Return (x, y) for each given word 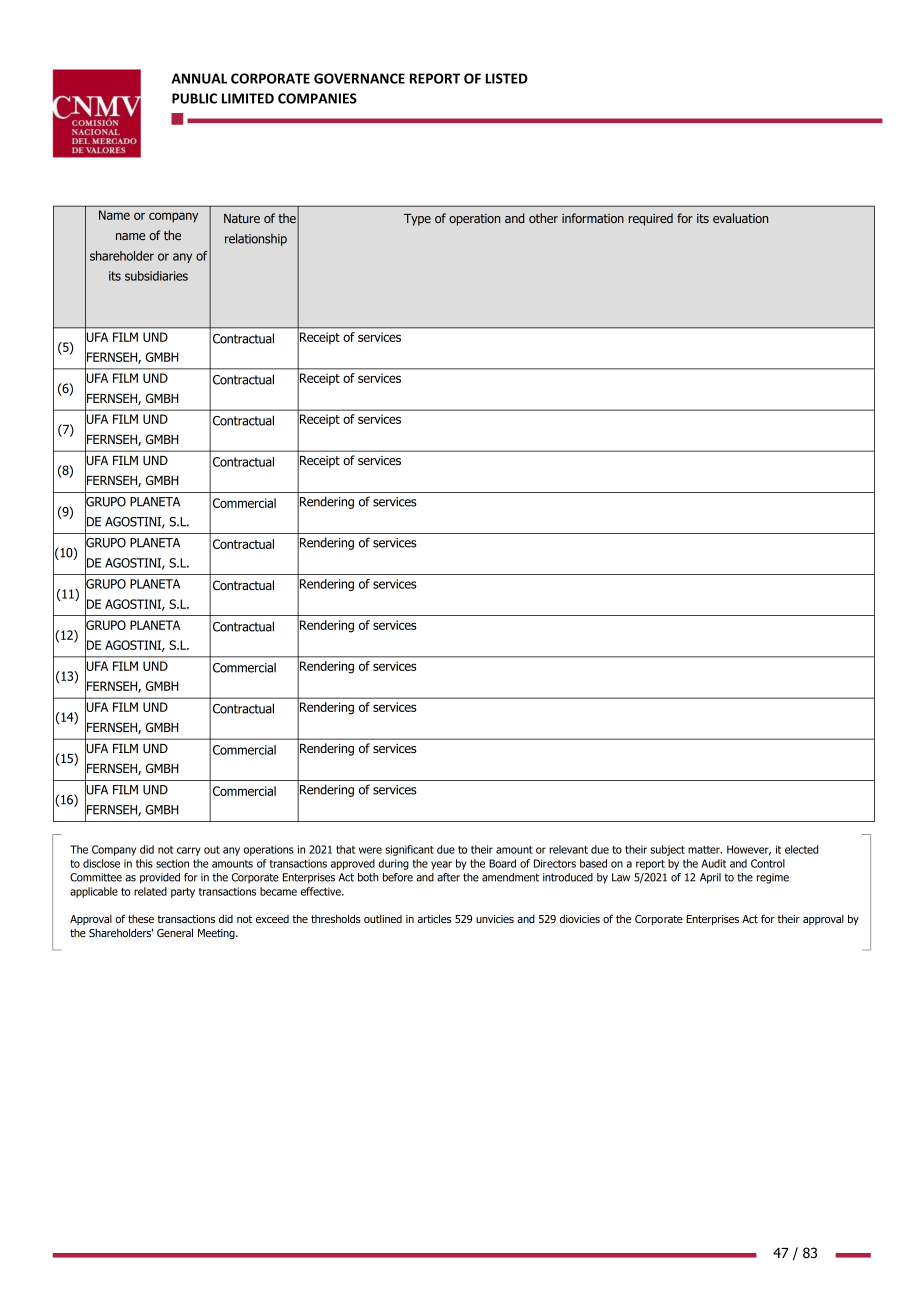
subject (667, 850)
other (543, 218)
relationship (256, 239)
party (183, 893)
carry (189, 851)
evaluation (740, 218)
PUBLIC (194, 98)
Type (417, 220)
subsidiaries (156, 276)
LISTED (507, 78)
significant (409, 850)
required (651, 219)
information (593, 218)
